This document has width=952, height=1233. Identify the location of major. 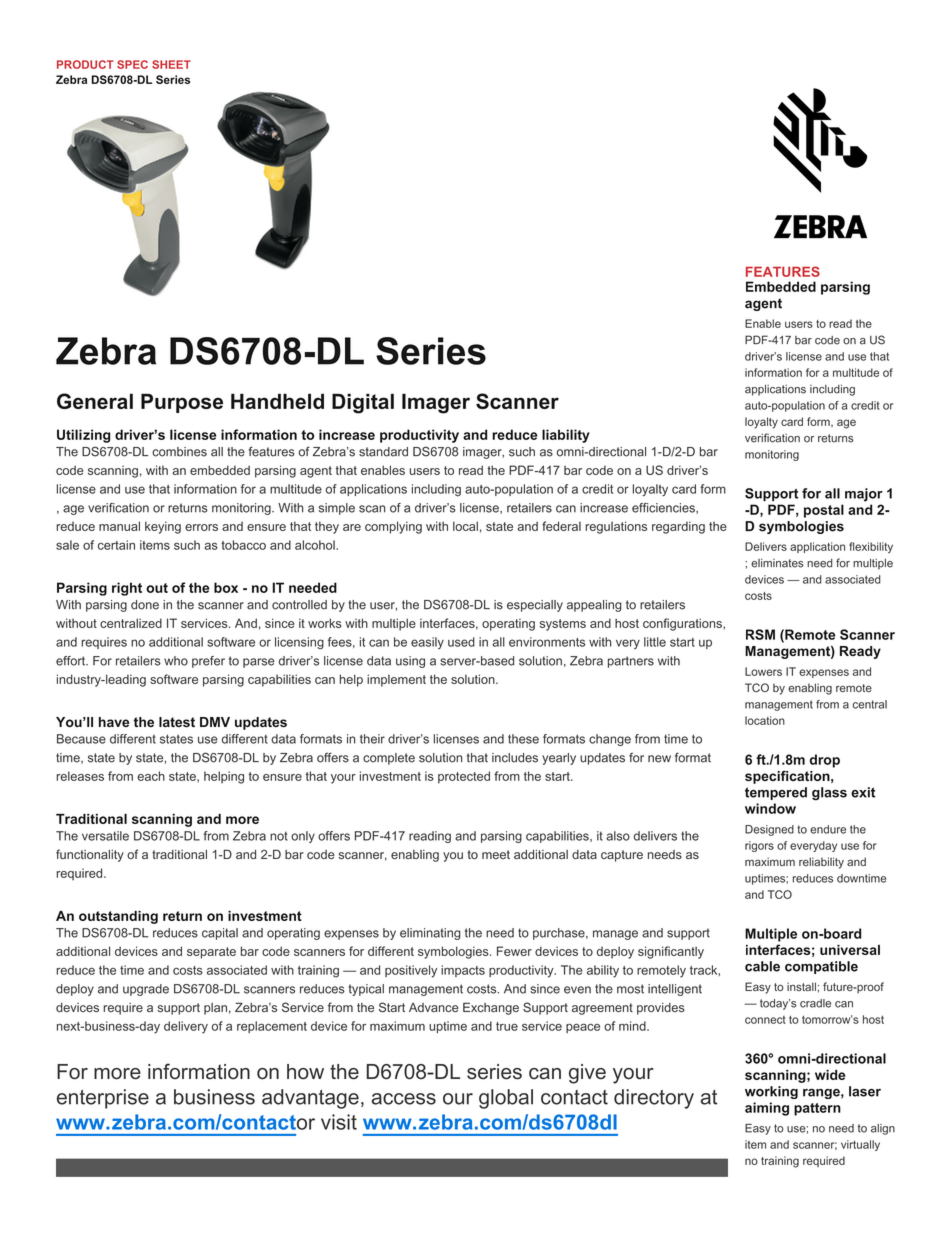
(864, 495).
